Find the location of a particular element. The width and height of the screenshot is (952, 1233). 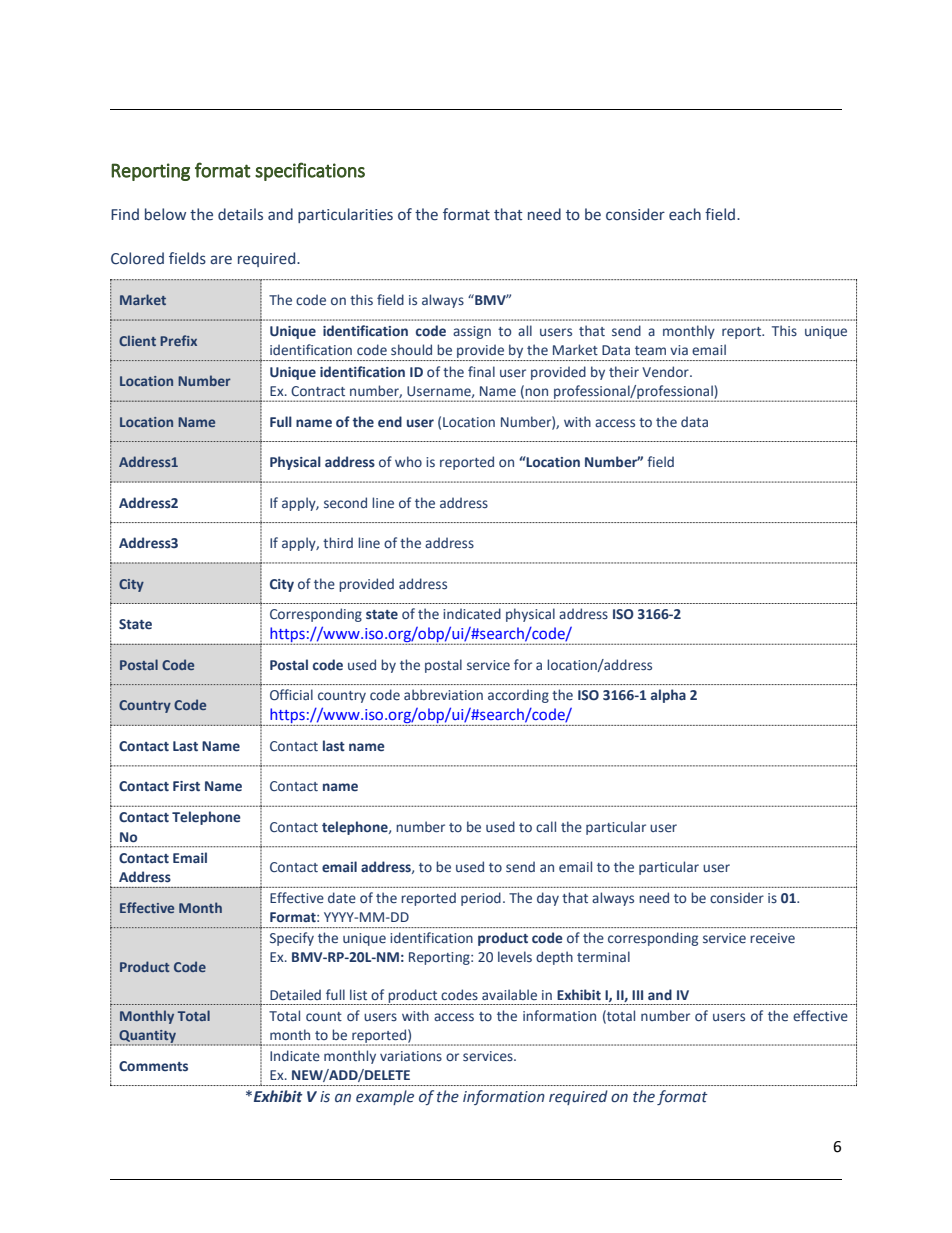

Official is located at coordinates (291, 695).
